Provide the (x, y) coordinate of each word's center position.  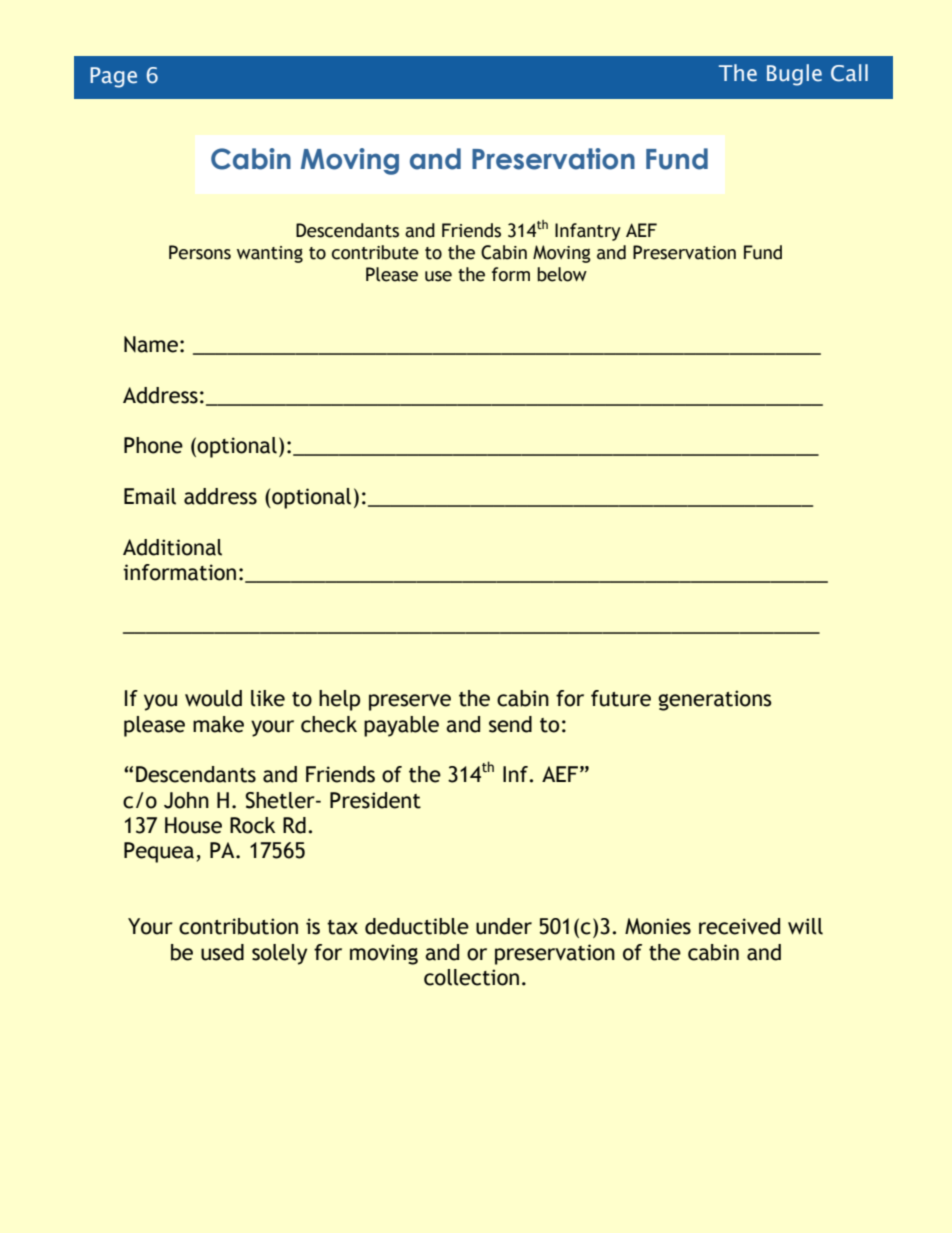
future (621, 698)
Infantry (588, 232)
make (218, 724)
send (510, 724)
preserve (410, 702)
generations (715, 700)
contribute (375, 252)
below (562, 274)
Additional (172, 547)
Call (849, 73)
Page (113, 77)
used (222, 952)
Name (151, 344)
